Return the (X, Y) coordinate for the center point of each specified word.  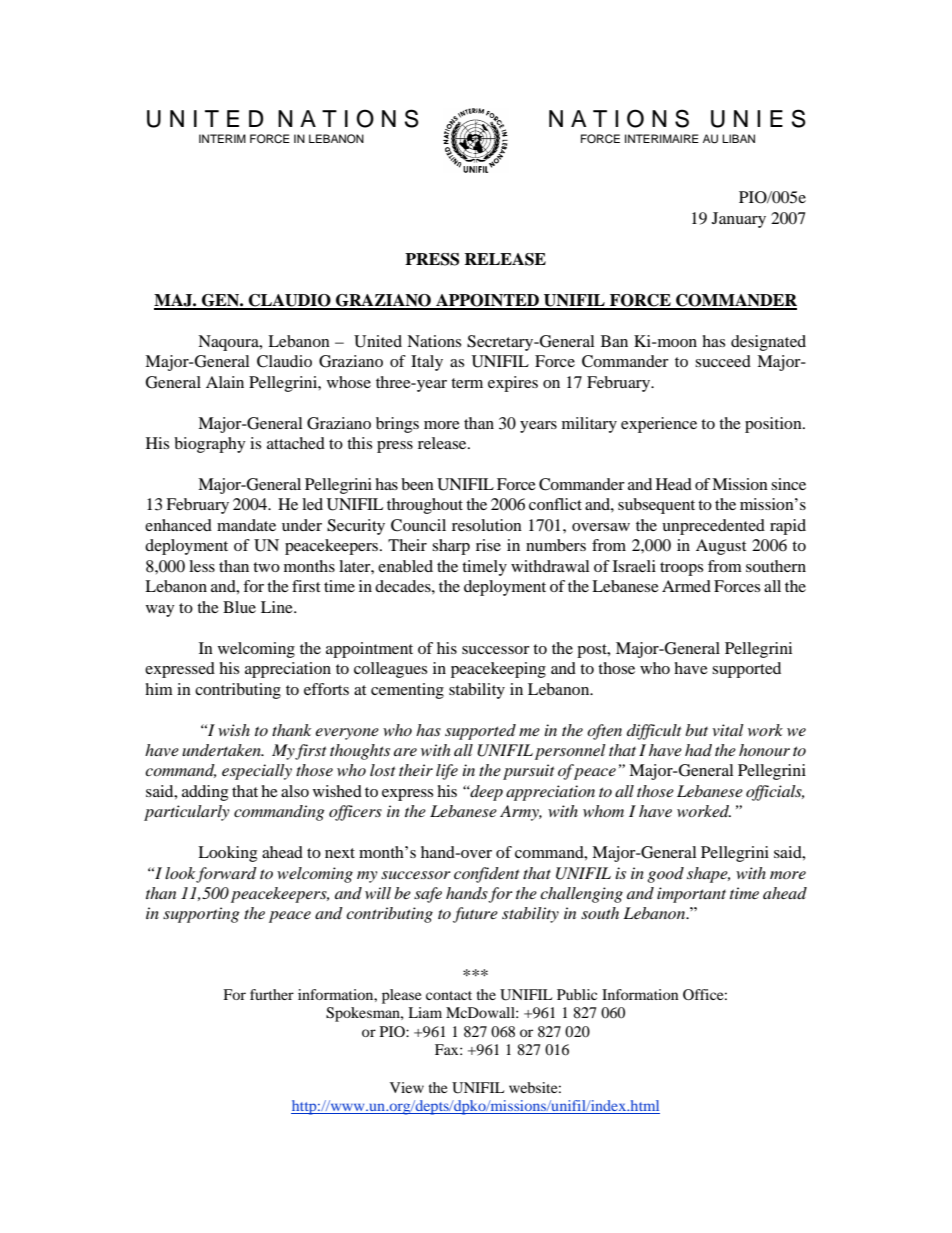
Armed (686, 586)
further (272, 994)
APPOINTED (487, 301)
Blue (239, 607)
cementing (407, 691)
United (378, 341)
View (407, 1087)
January (739, 220)
